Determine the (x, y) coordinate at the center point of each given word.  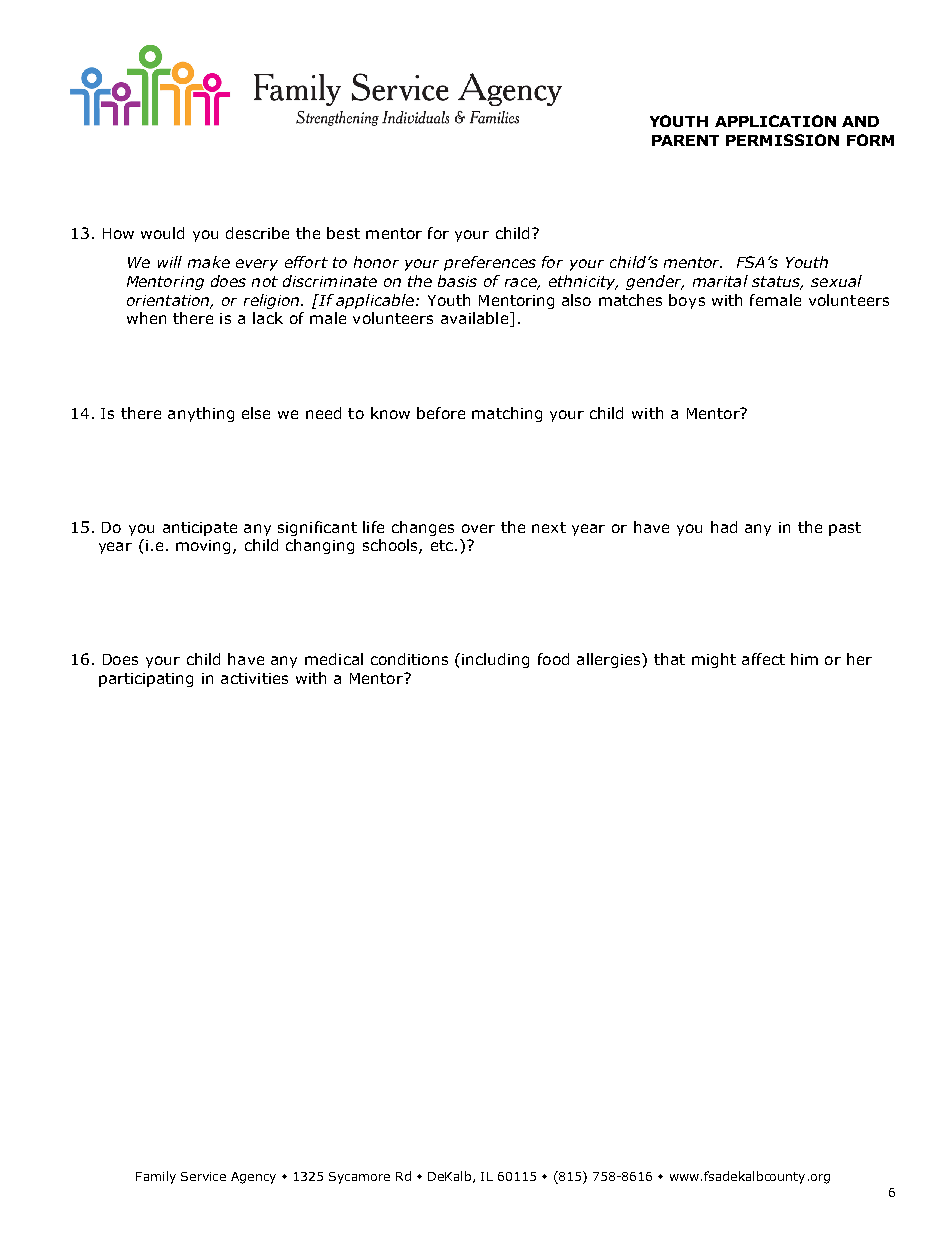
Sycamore (359, 1178)
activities (254, 678)
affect (763, 659)
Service (203, 1176)
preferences (490, 263)
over (478, 528)
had (724, 527)
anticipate (200, 529)
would (162, 233)
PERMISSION (782, 140)
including (495, 660)
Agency (253, 1178)
